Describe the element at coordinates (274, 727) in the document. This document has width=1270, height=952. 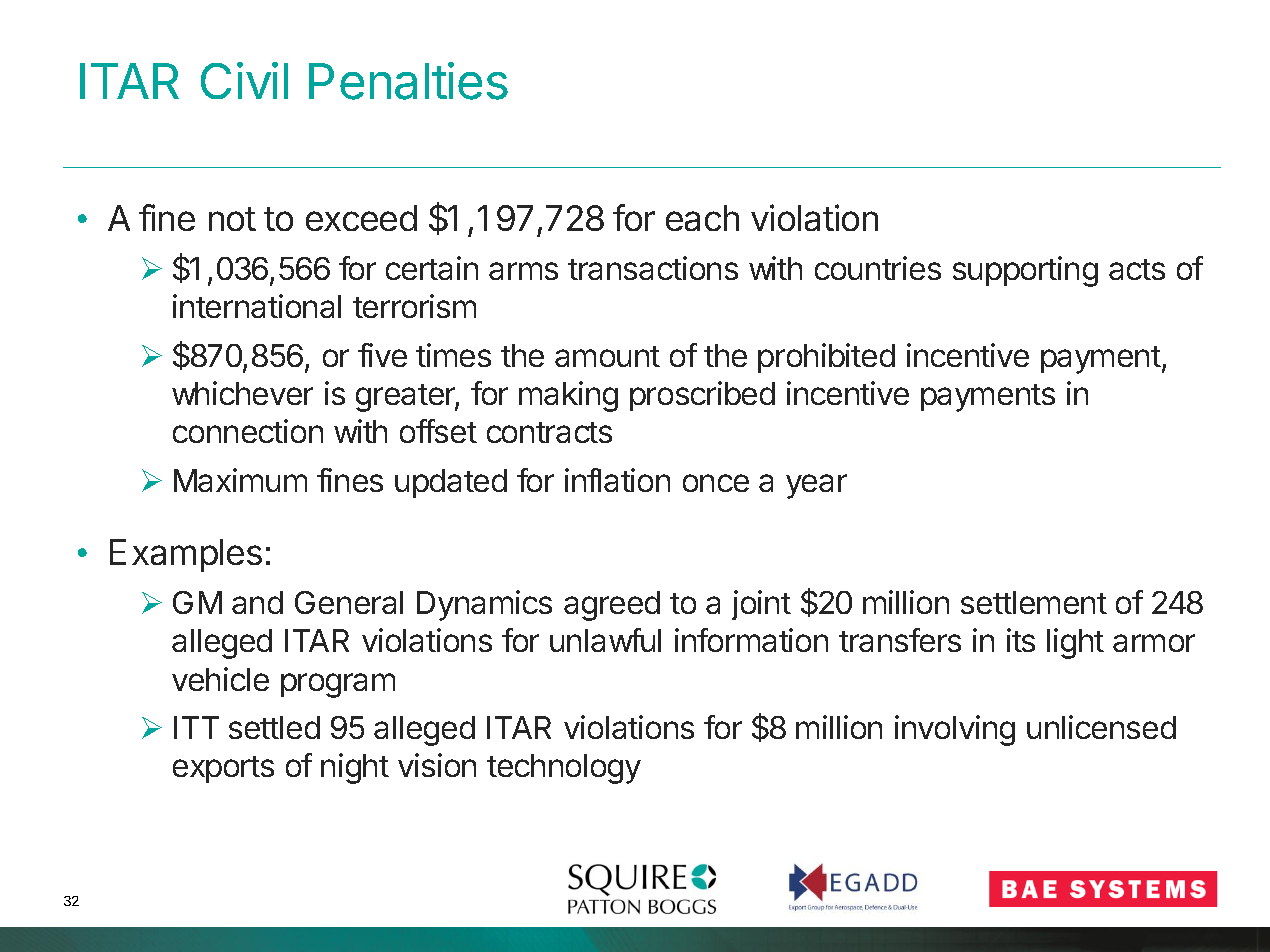
I see `settled` at that location.
